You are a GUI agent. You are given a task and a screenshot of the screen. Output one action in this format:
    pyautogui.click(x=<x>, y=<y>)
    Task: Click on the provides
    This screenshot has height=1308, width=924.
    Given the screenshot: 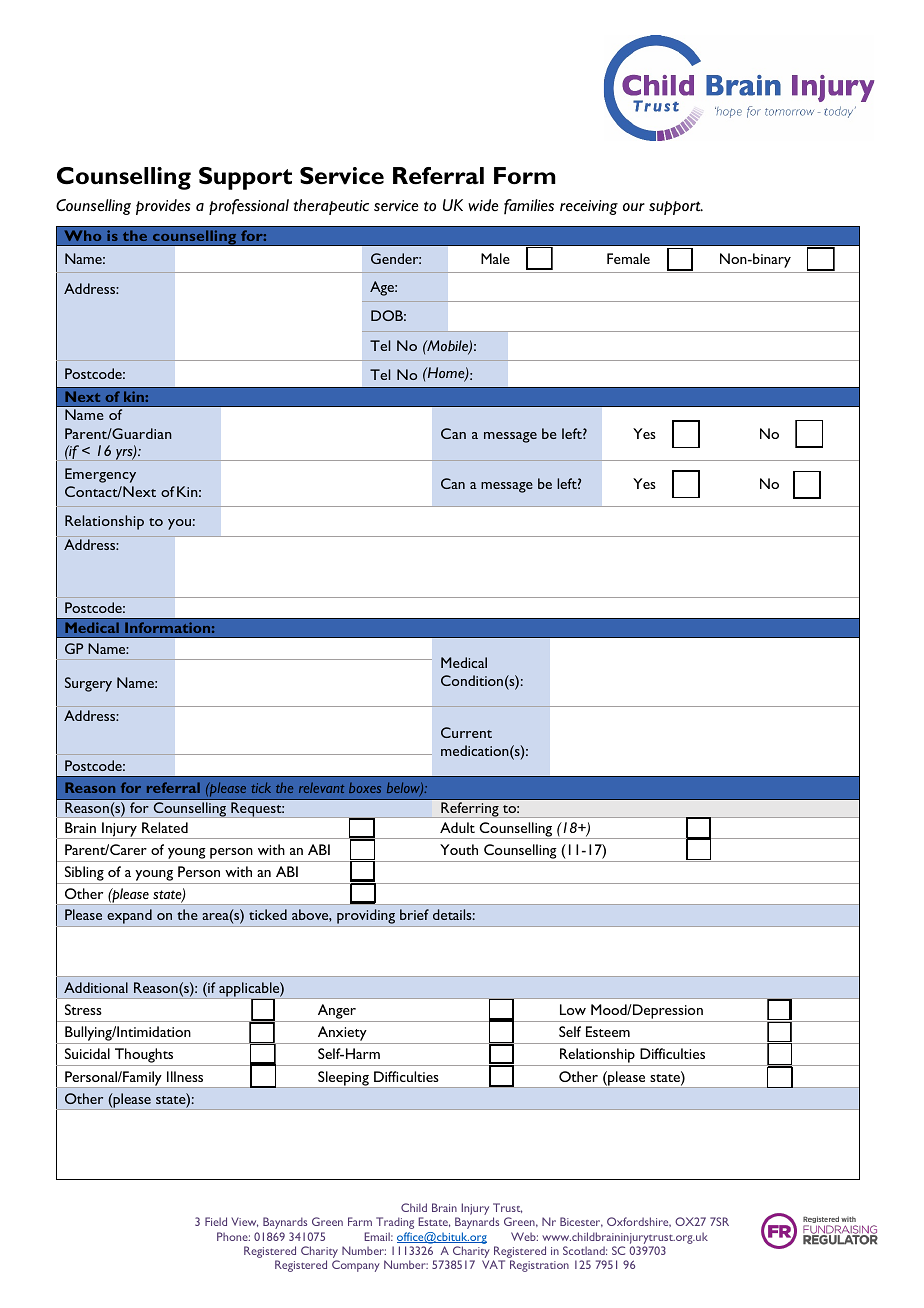 What is the action you would take?
    pyautogui.click(x=163, y=207)
